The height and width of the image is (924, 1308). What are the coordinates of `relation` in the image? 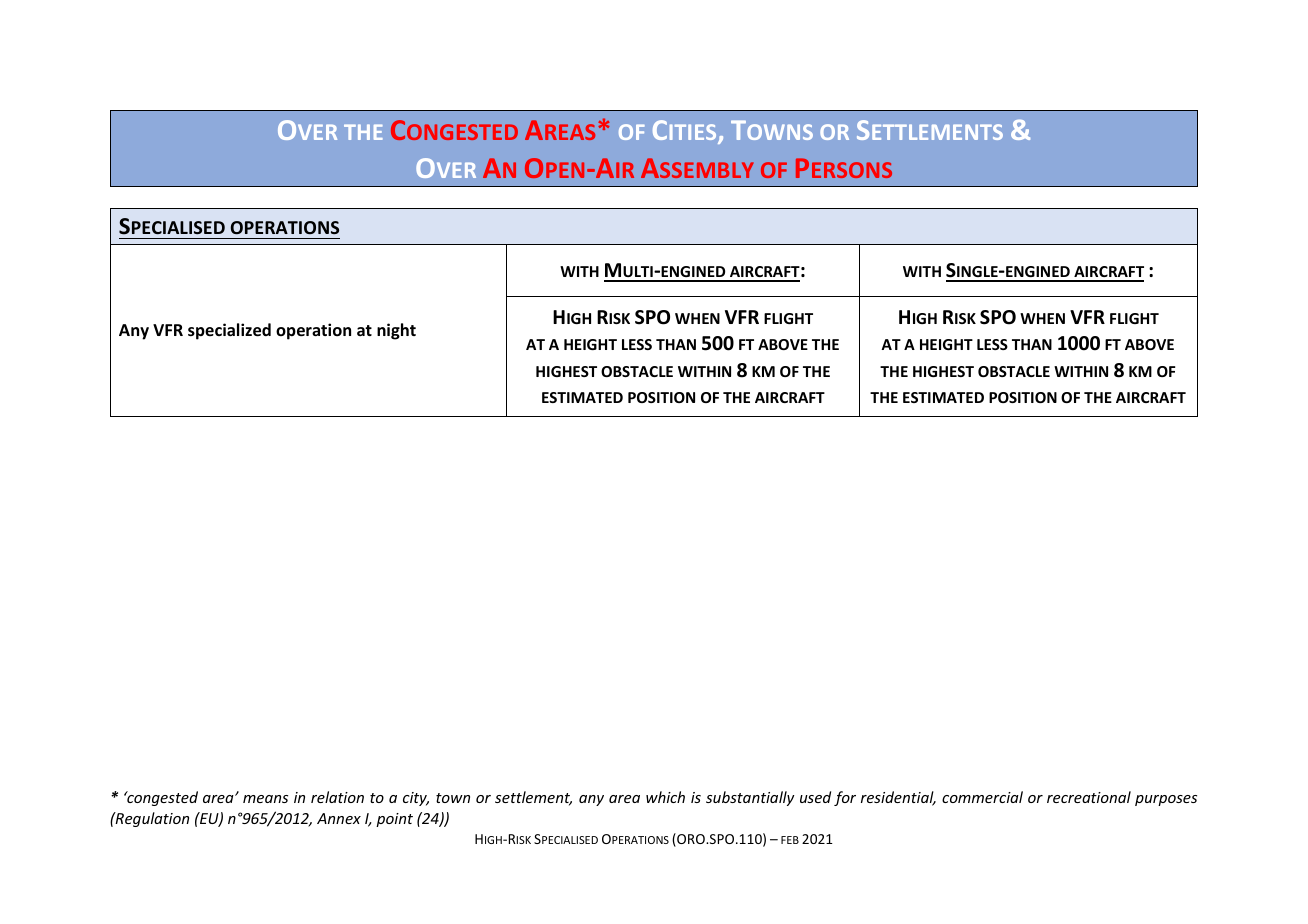 It's located at (337, 797).
